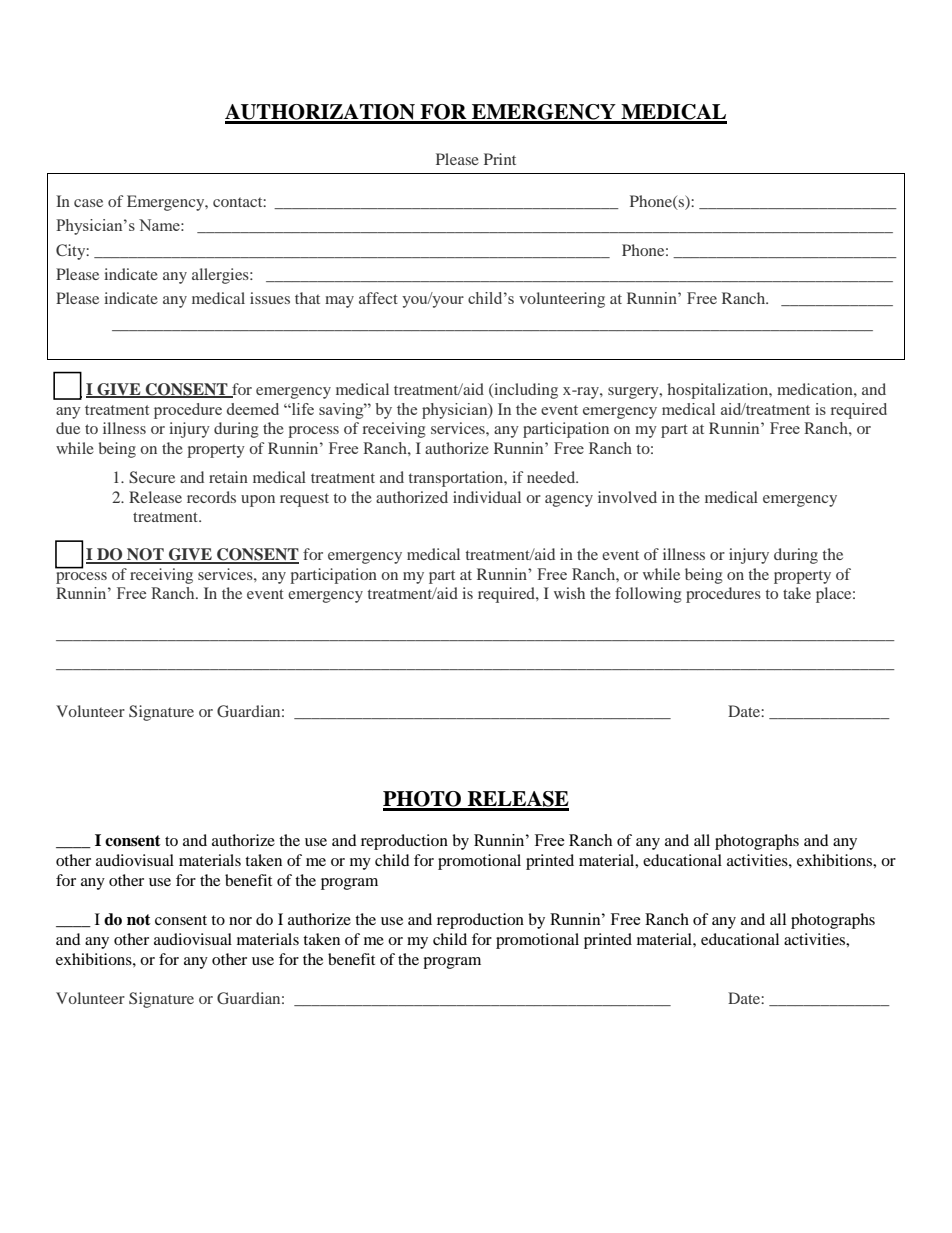  I want to click on records, so click(211, 497).
